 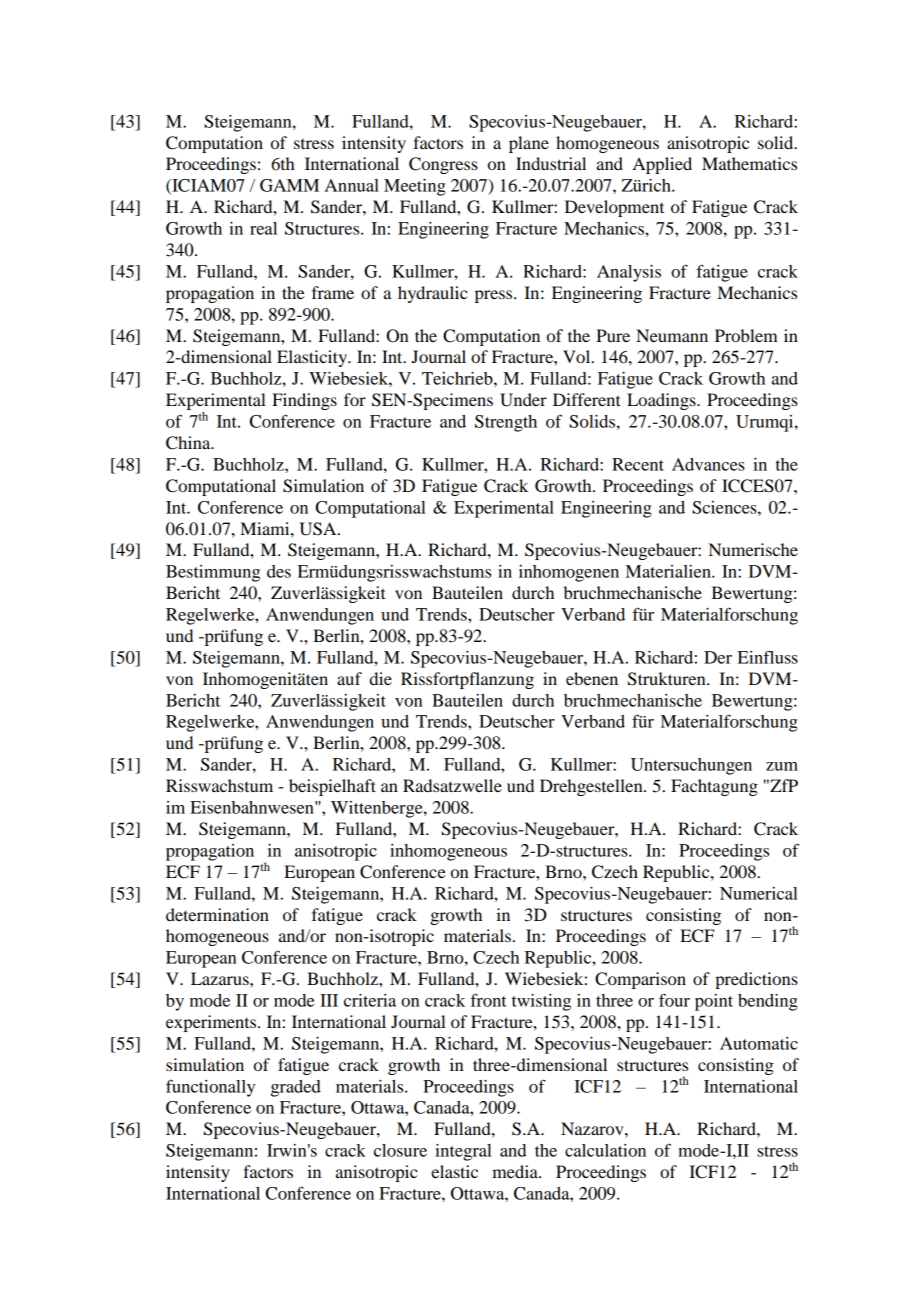 I want to click on Materialien, so click(x=669, y=571).
